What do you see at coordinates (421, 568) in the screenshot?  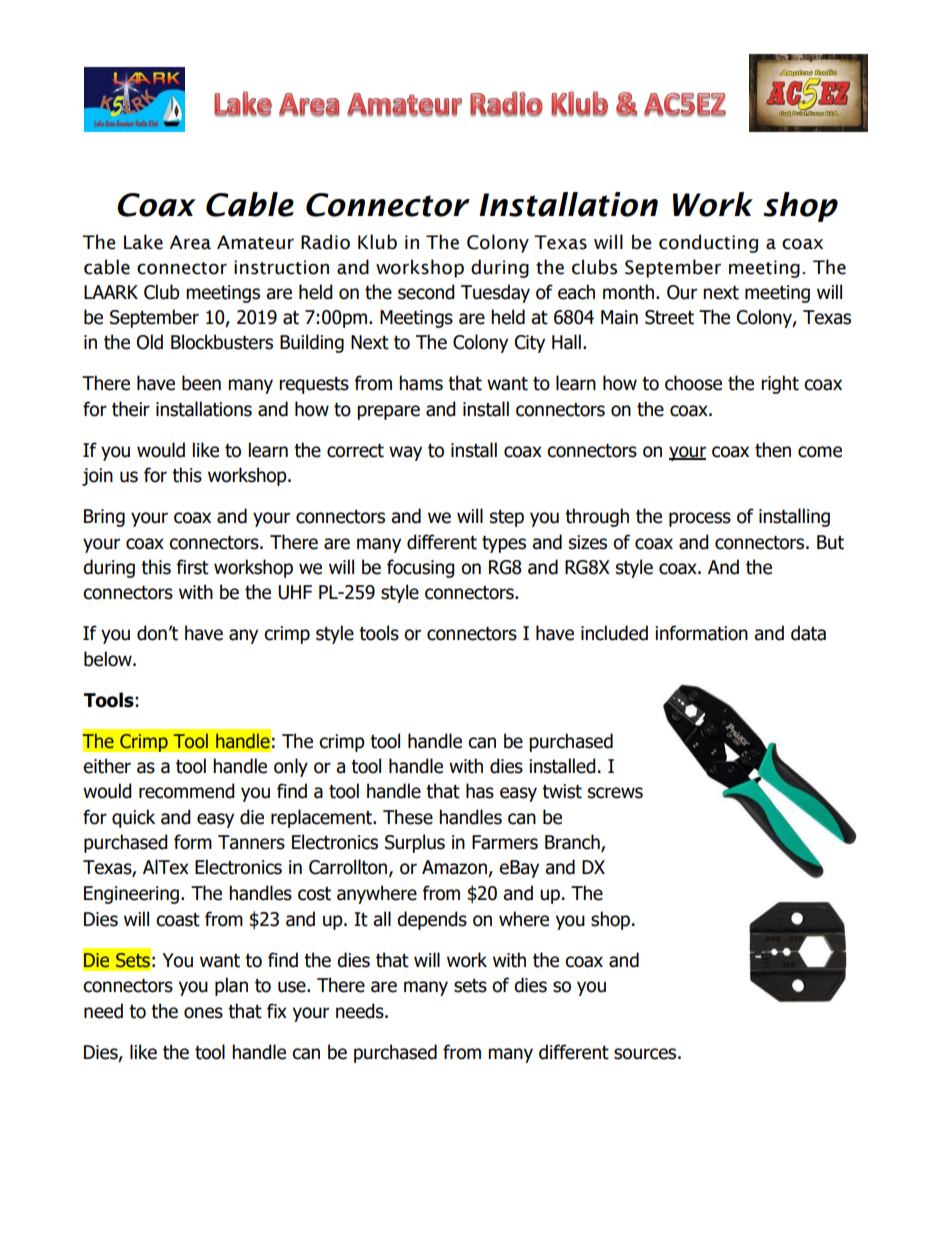 I see `focusing` at bounding box center [421, 568].
